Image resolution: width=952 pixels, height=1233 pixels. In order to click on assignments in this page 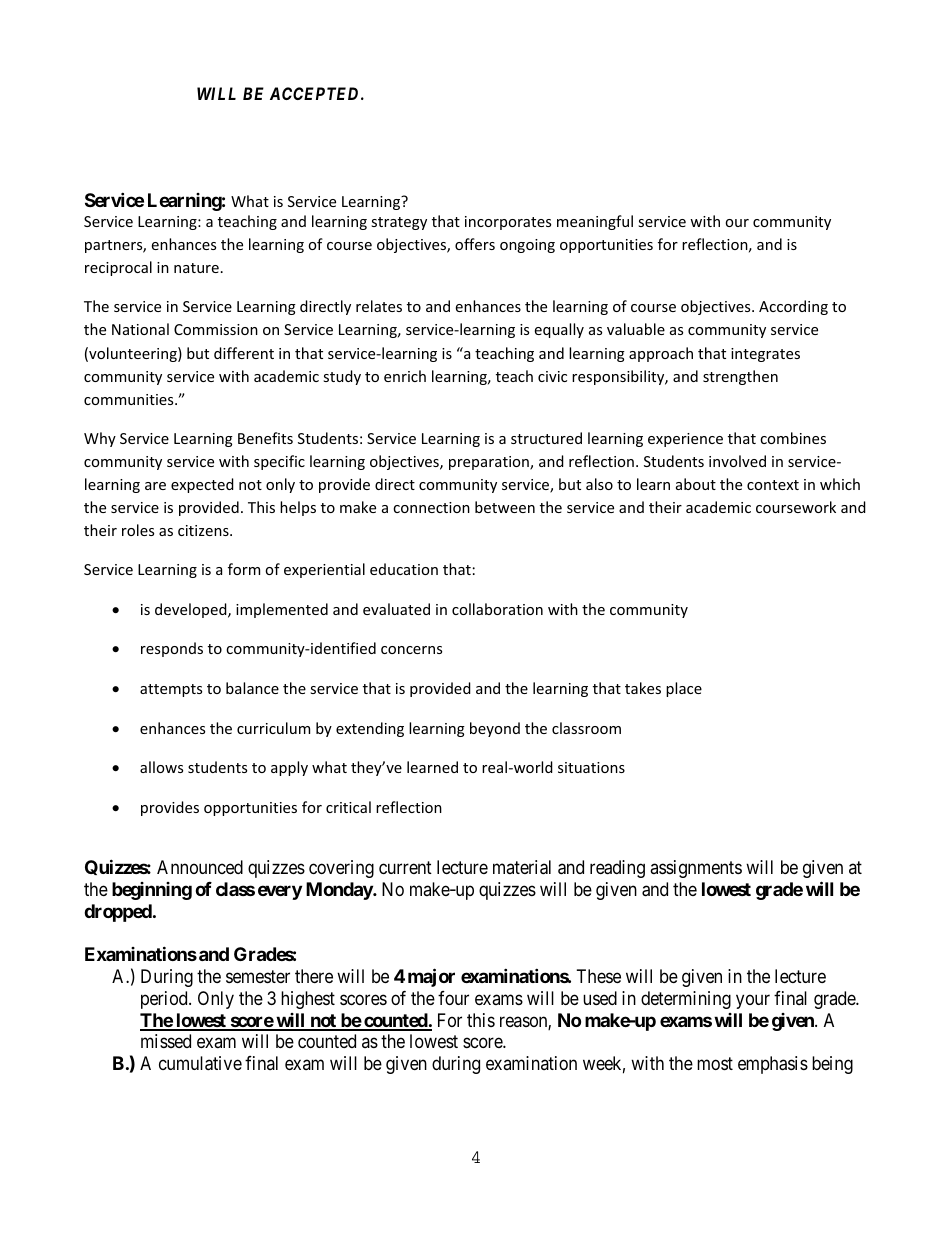, I will do `click(696, 869)`.
